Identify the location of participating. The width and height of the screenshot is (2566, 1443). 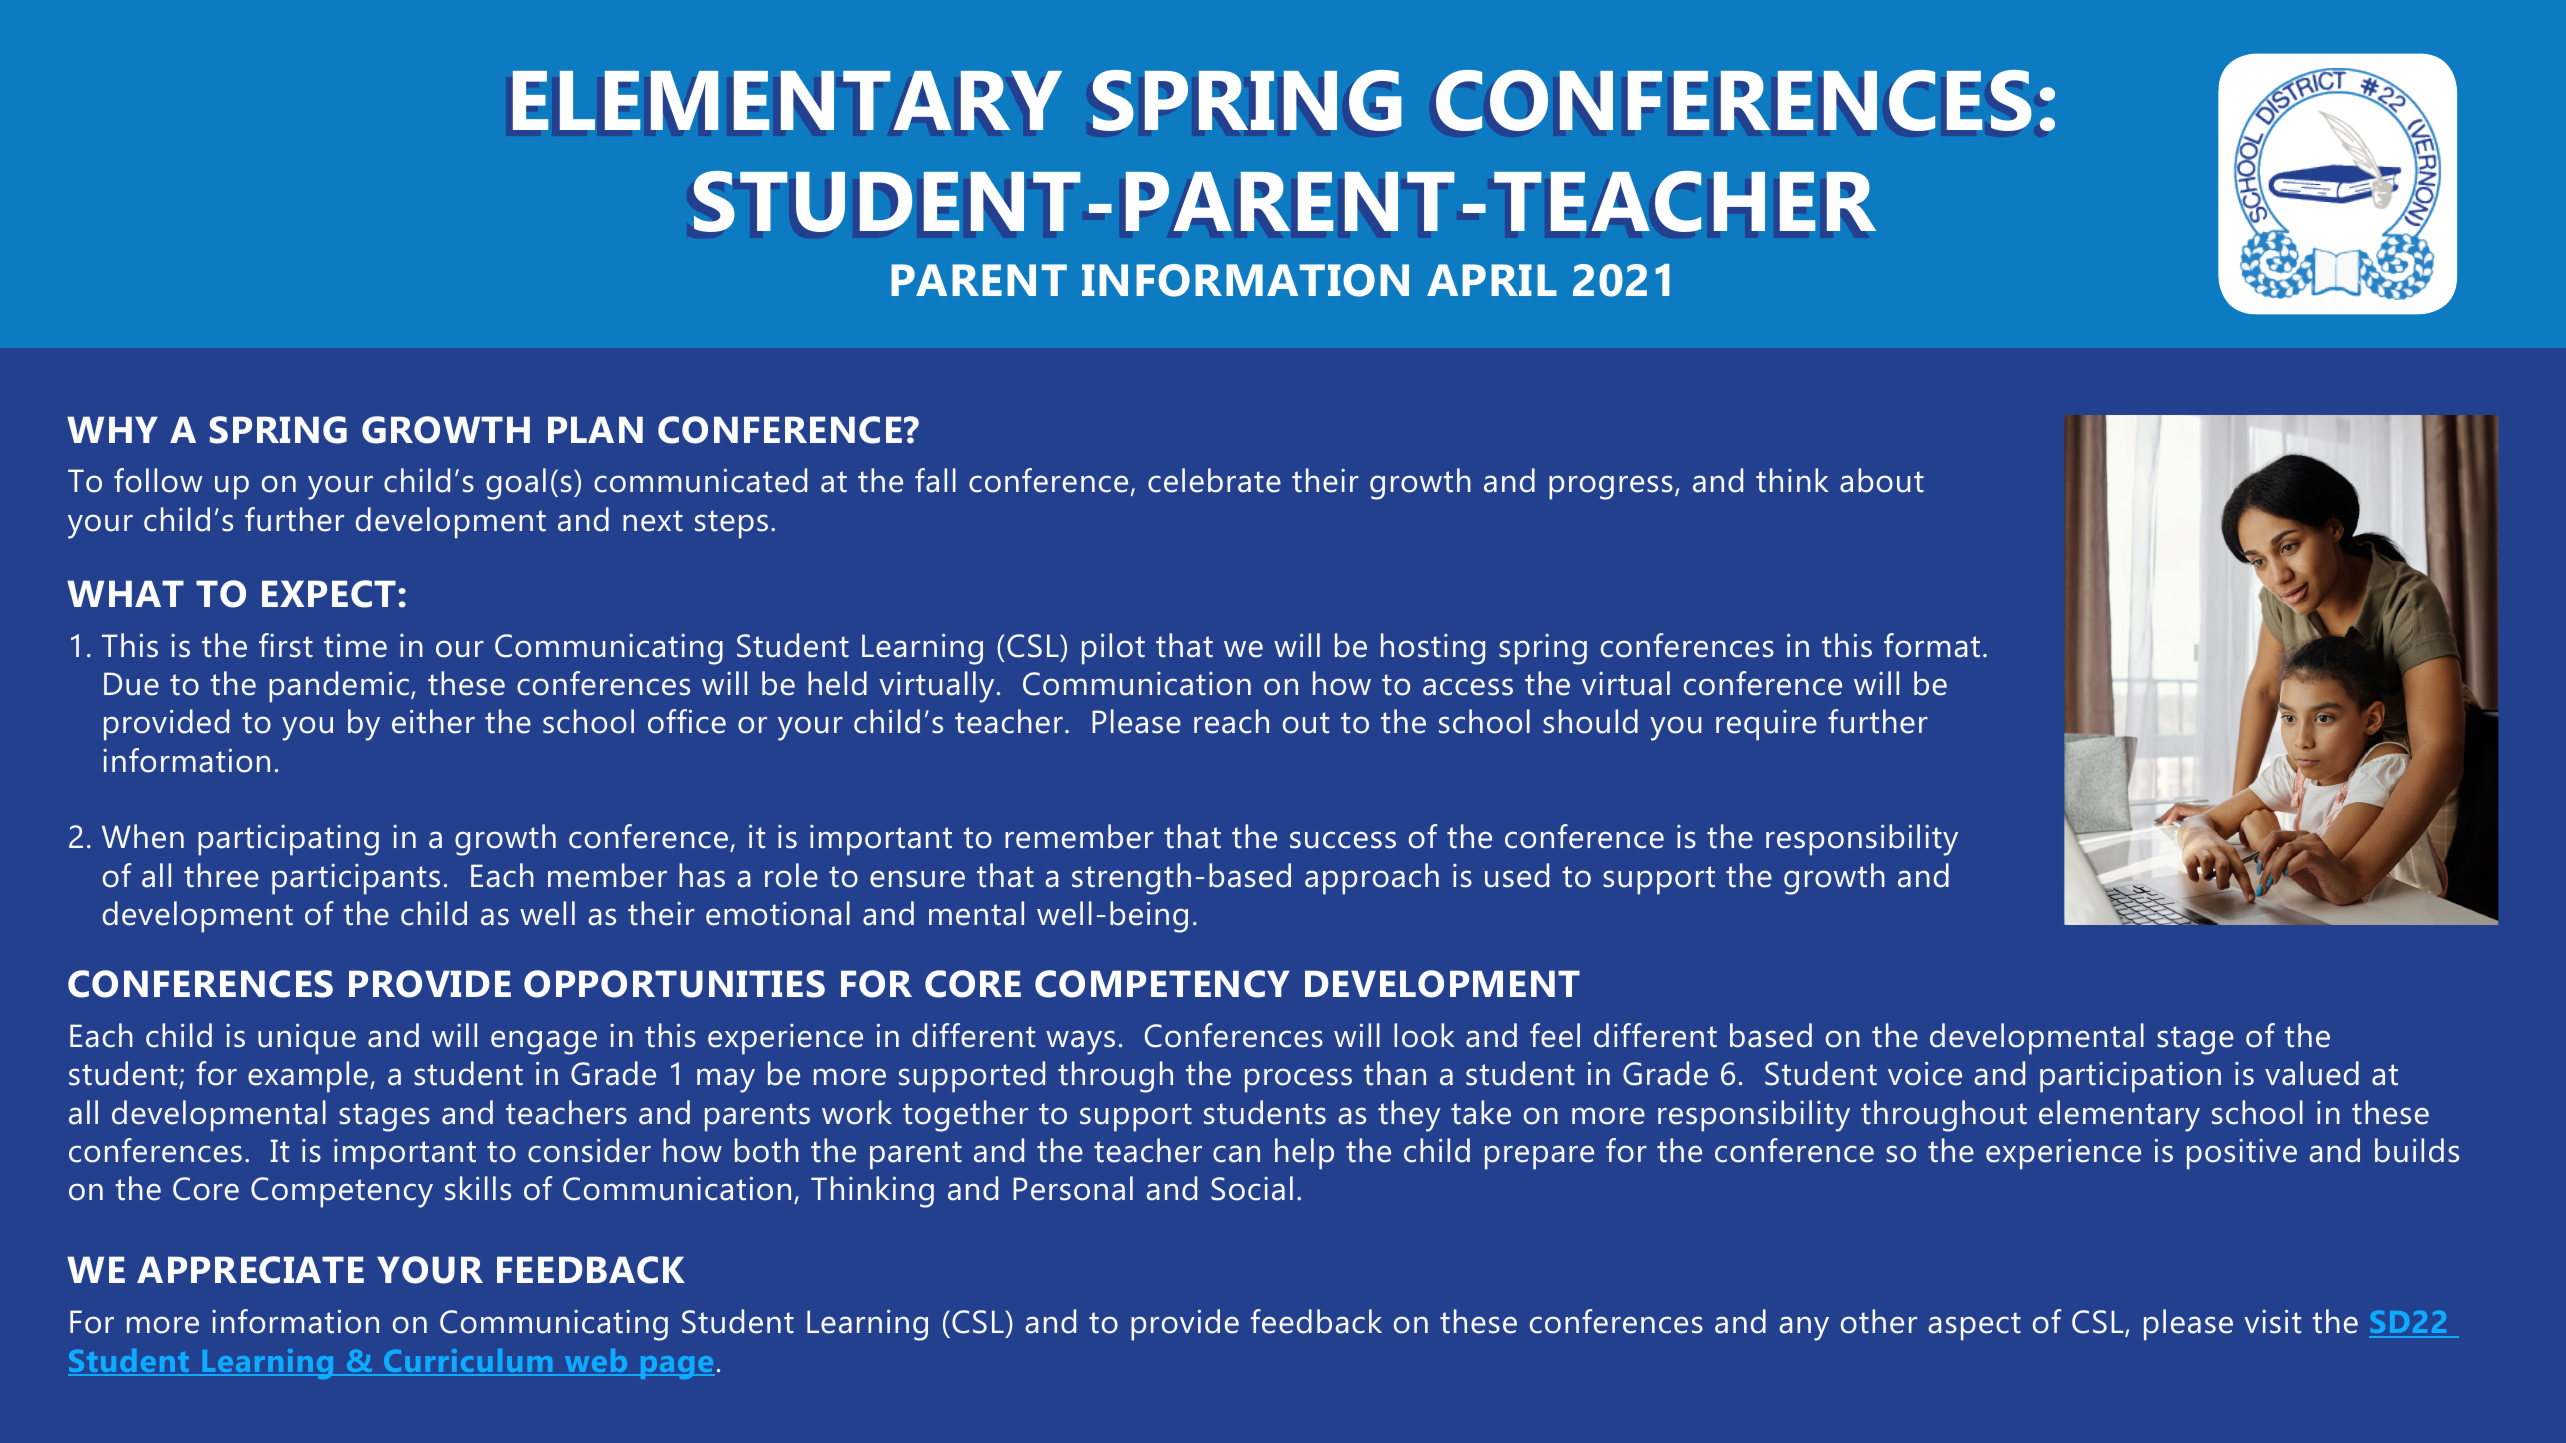
(288, 840).
